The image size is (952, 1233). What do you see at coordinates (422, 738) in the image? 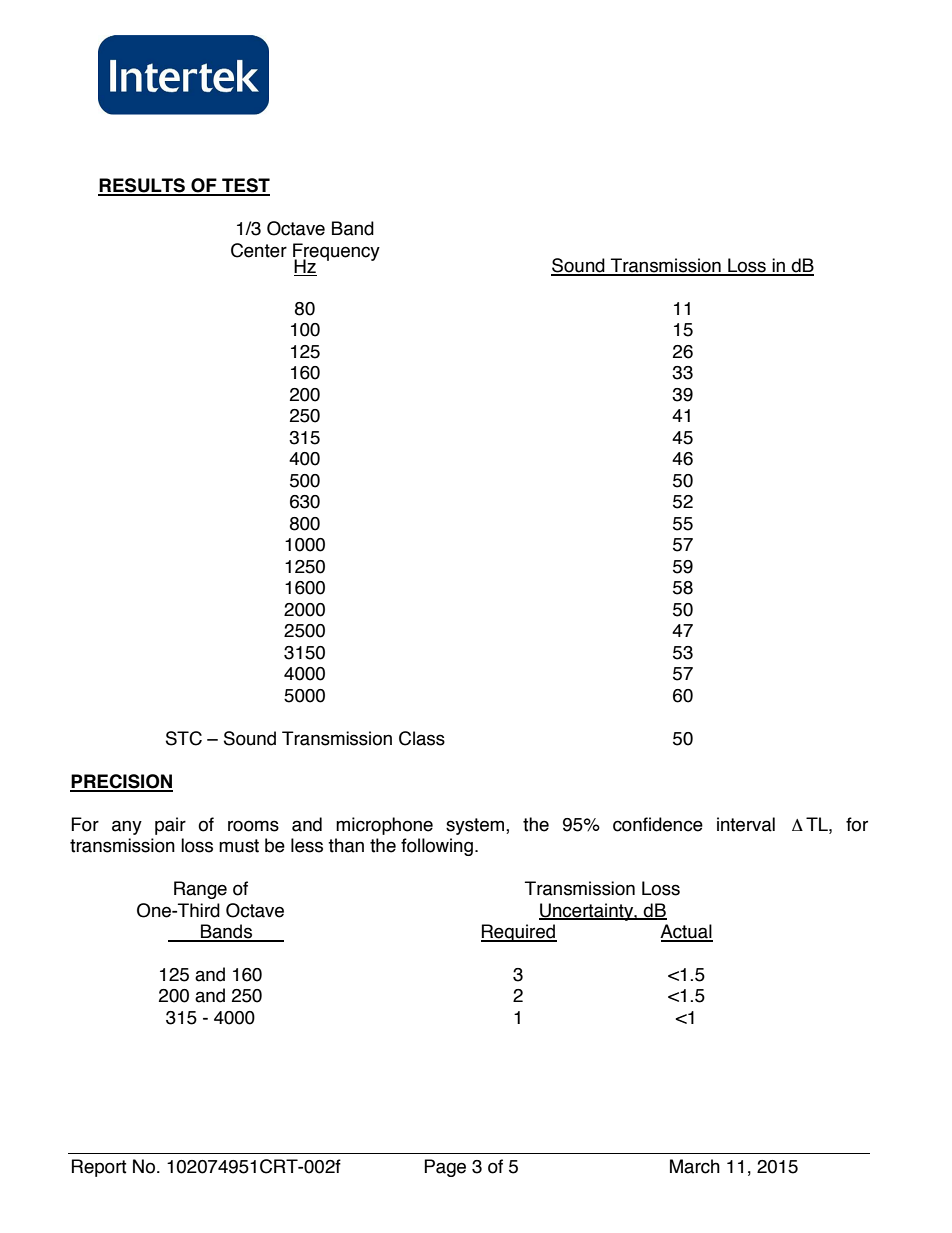
I see `Class` at bounding box center [422, 738].
